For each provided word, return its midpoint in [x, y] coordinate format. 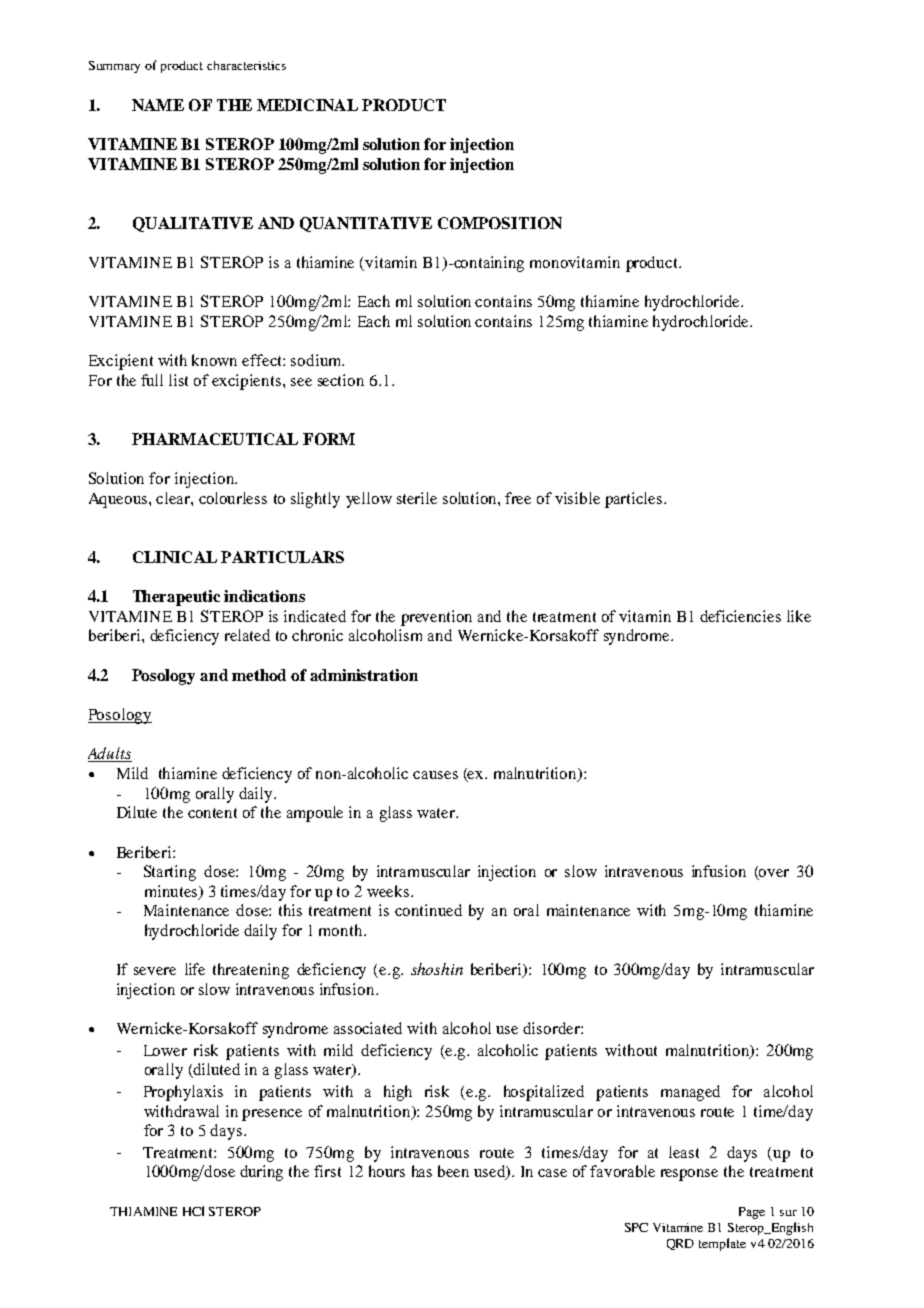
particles [633, 500]
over [773, 874]
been [453, 1171]
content [212, 813]
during [261, 1173]
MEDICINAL [307, 105]
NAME [158, 105]
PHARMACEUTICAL [215, 439]
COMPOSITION [500, 223]
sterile [417, 498]
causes [435, 775]
